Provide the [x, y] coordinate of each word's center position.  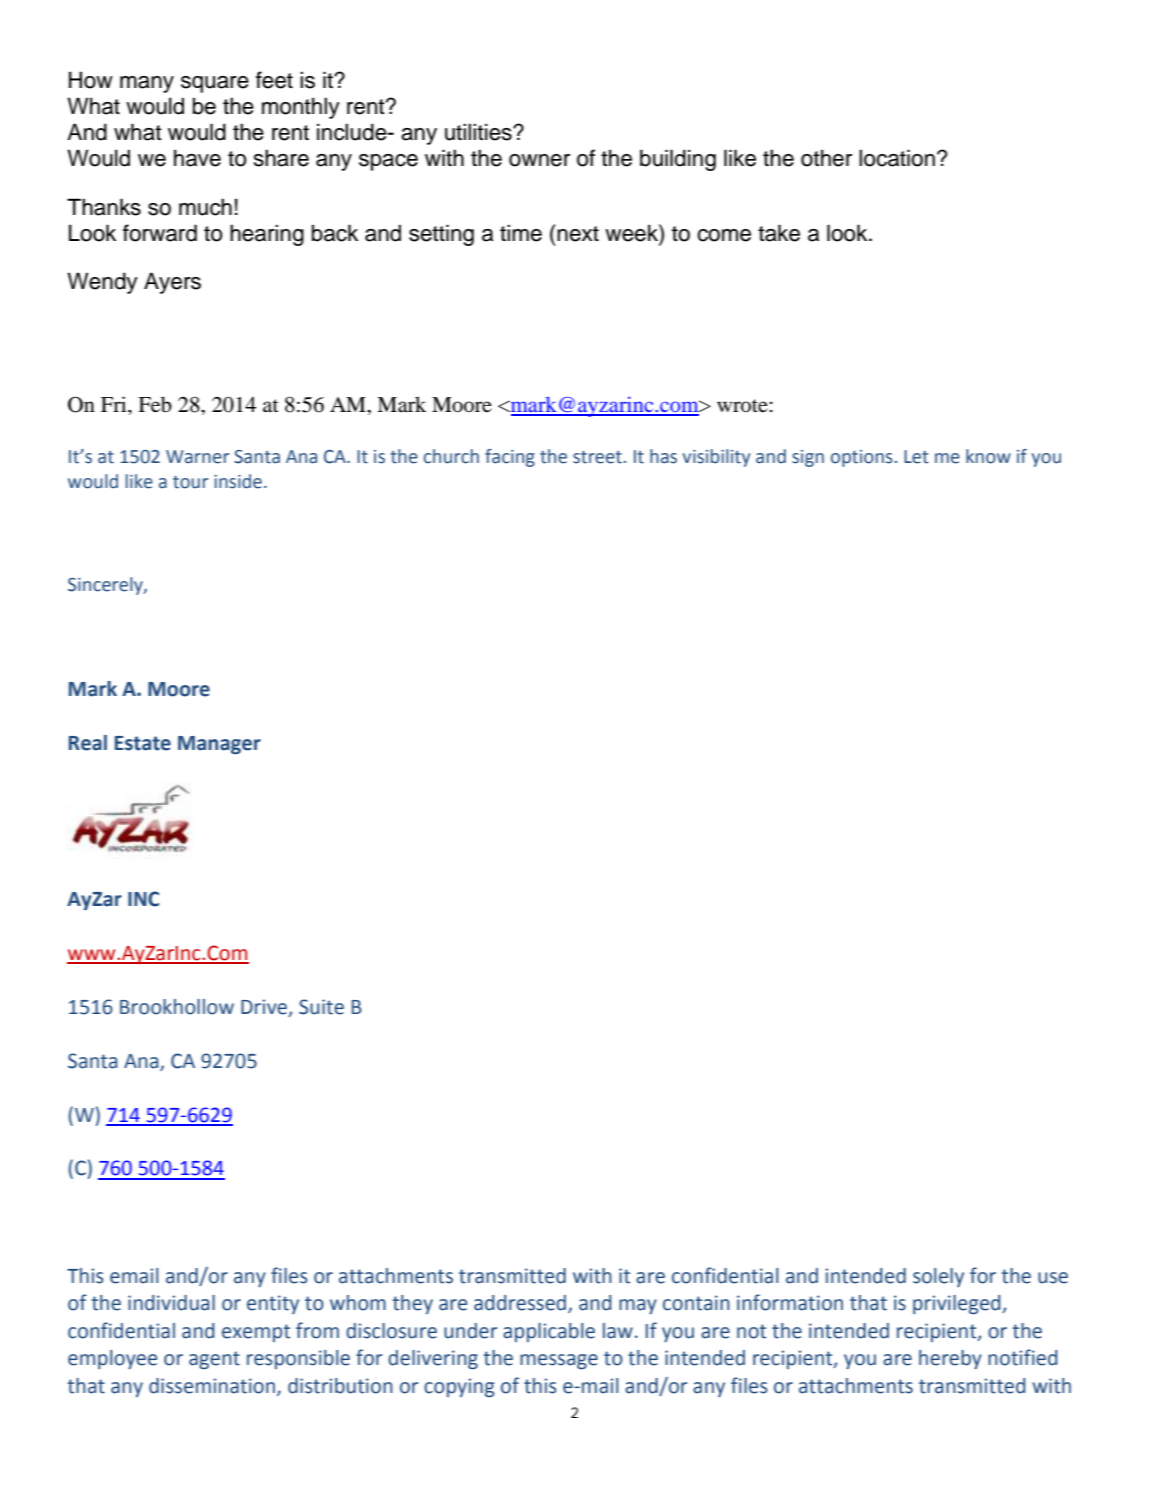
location [897, 158]
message [559, 1361]
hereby [950, 1359]
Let [916, 457]
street [597, 457]
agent [214, 1360]
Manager [219, 745]
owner [539, 160]
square [215, 84]
